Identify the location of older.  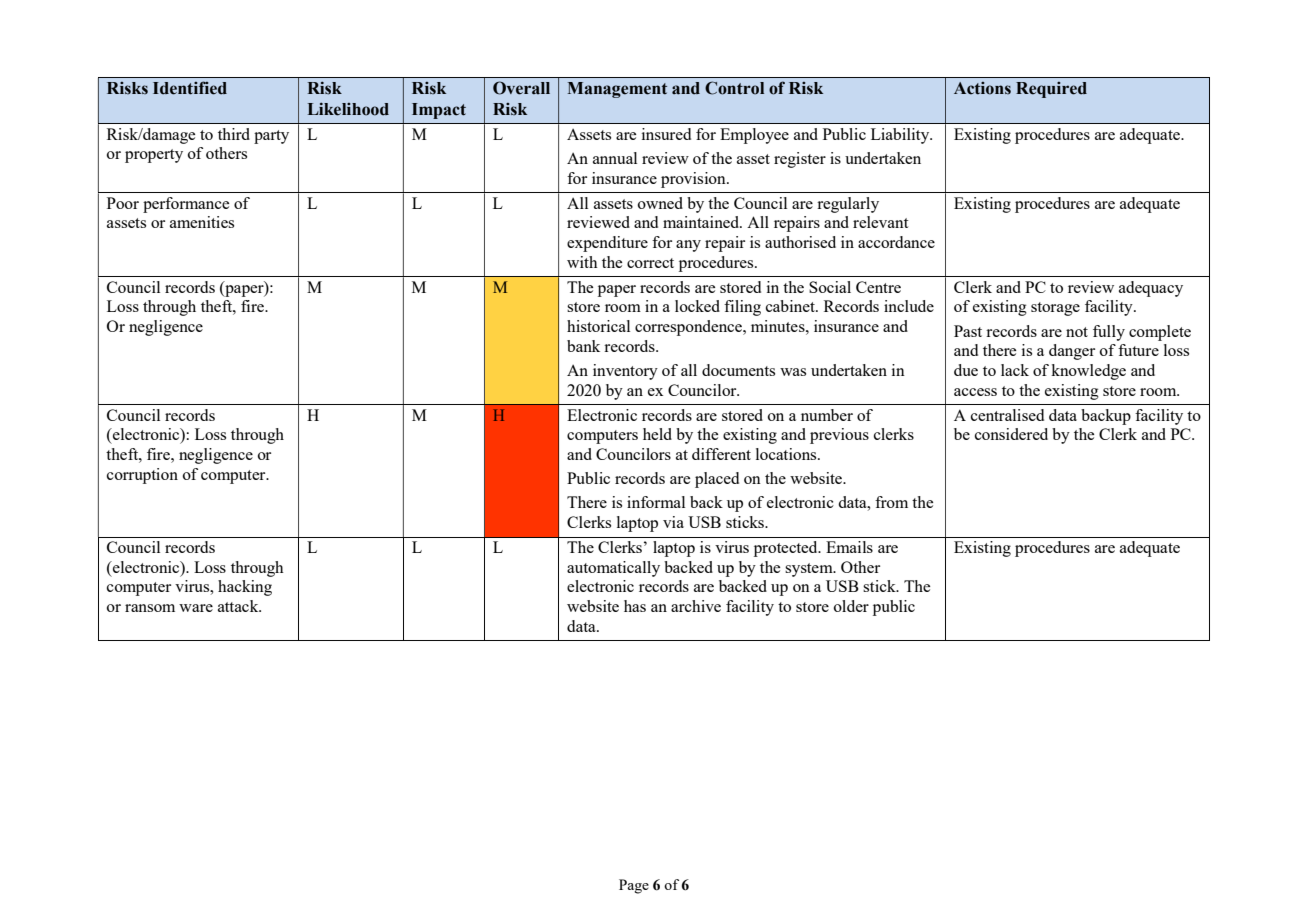
(851, 606).
